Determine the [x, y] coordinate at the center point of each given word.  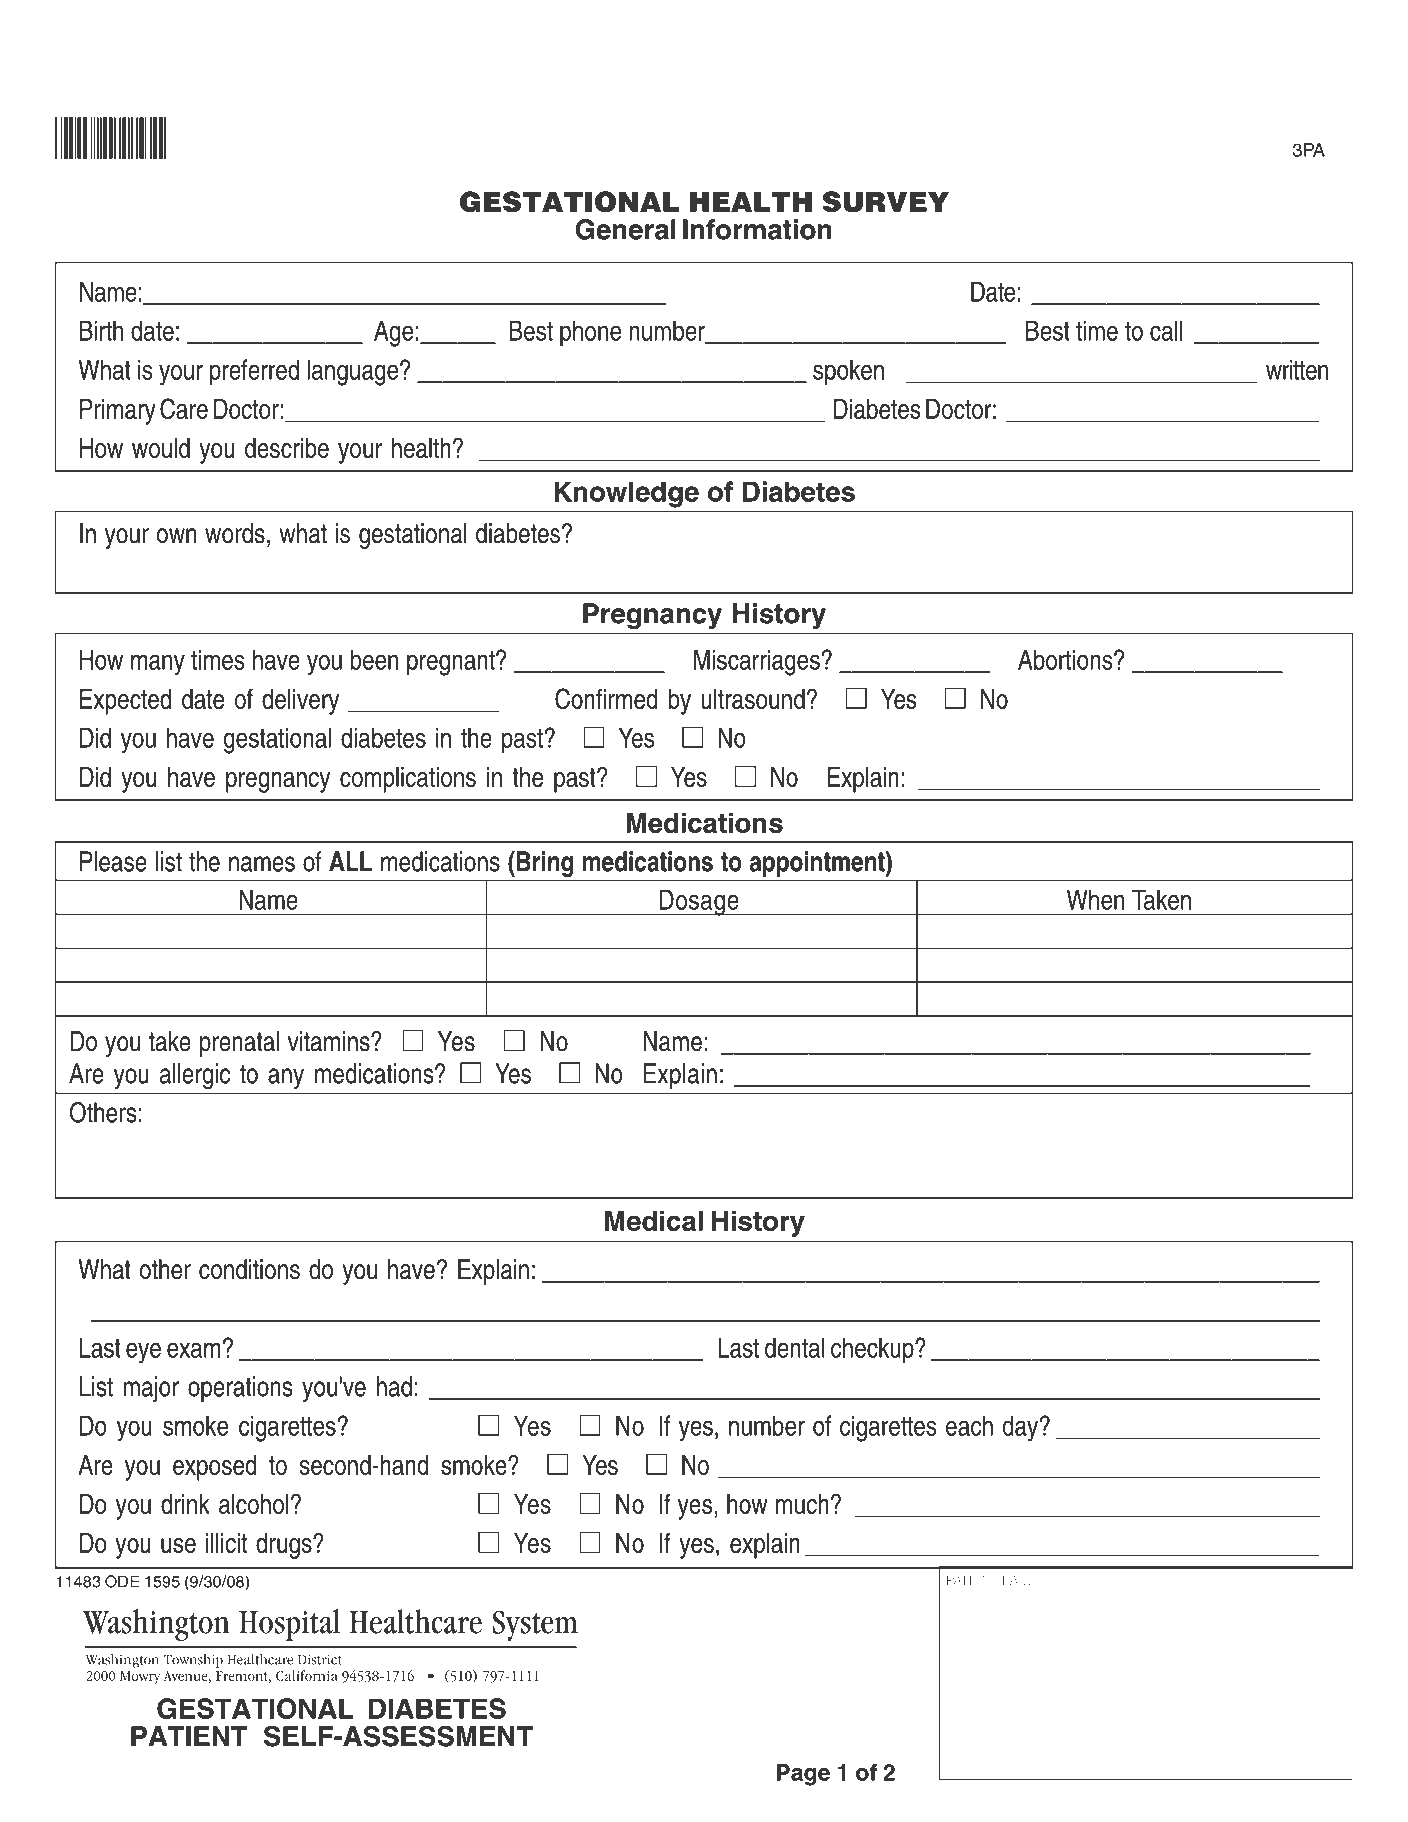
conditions [249, 1269]
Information [757, 229]
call [1166, 330]
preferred [254, 372]
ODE [122, 1581]
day [1022, 1428]
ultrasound [753, 699]
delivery [300, 702]
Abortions [1066, 659]
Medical [654, 1220]
